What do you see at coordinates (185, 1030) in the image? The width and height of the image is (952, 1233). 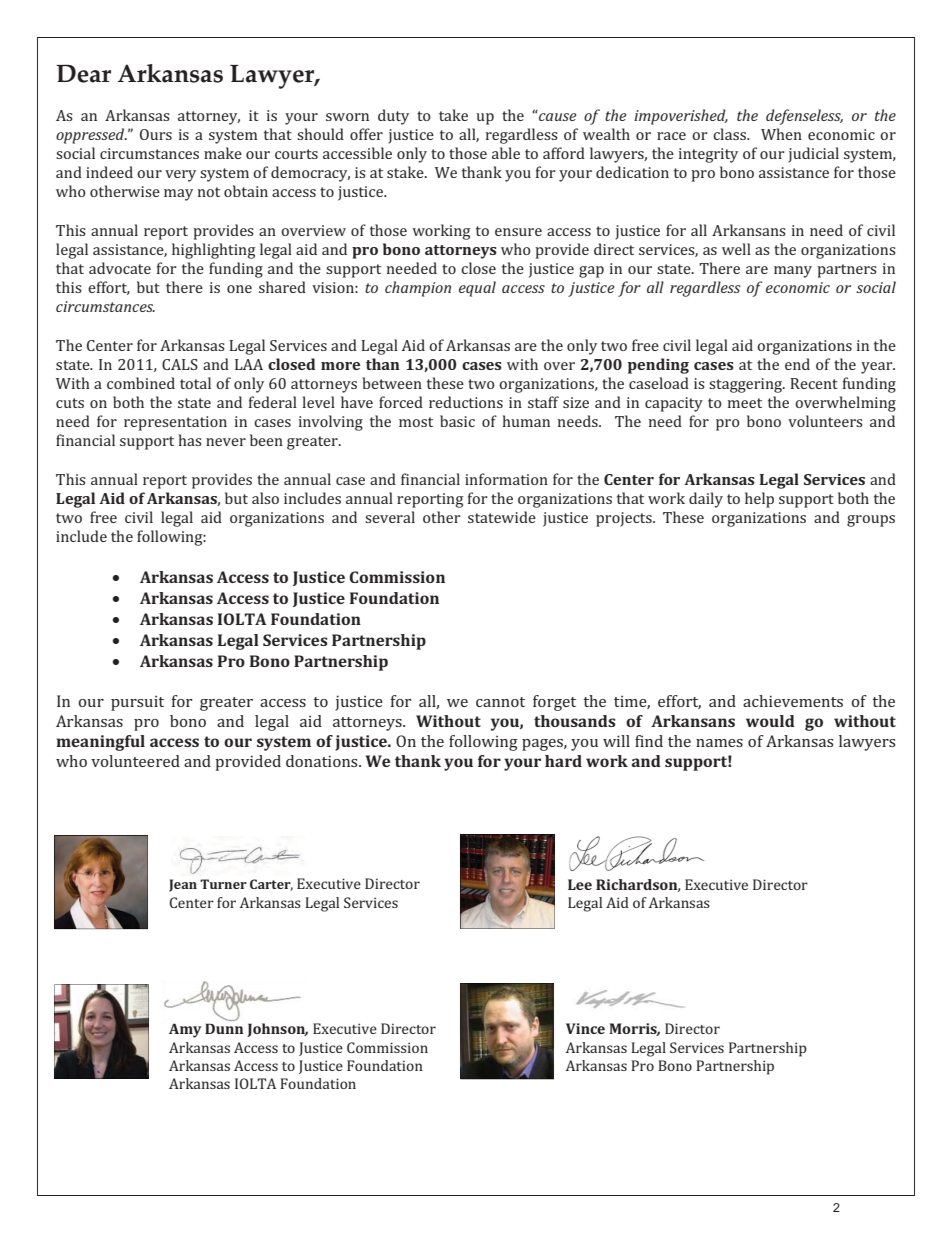 I see `Amy` at bounding box center [185, 1030].
